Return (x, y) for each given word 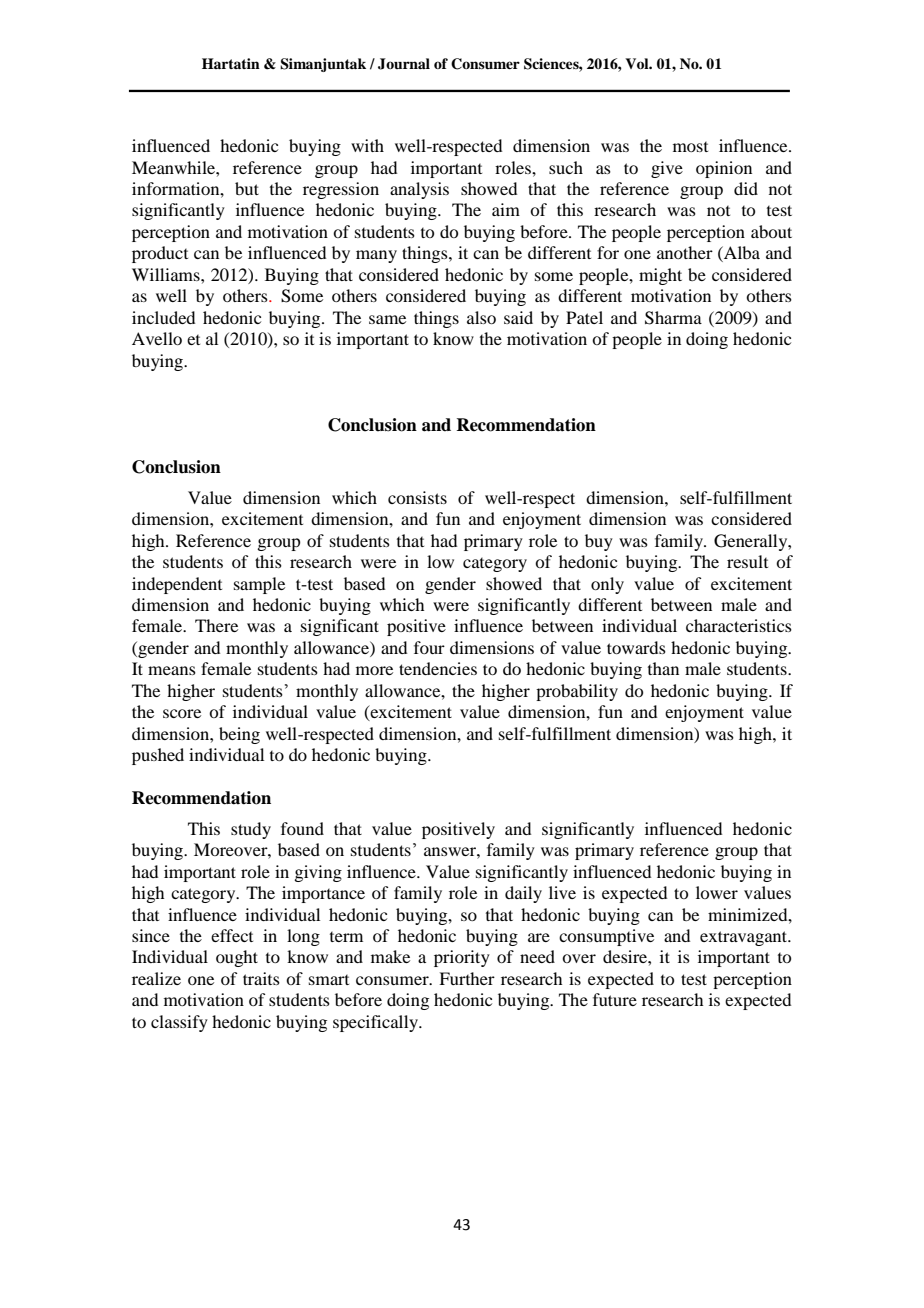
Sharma (673, 318)
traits (261, 978)
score (182, 713)
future (615, 999)
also (481, 317)
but (247, 188)
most (690, 147)
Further (467, 978)
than (663, 668)
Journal (404, 64)
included (163, 317)
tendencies (438, 668)
